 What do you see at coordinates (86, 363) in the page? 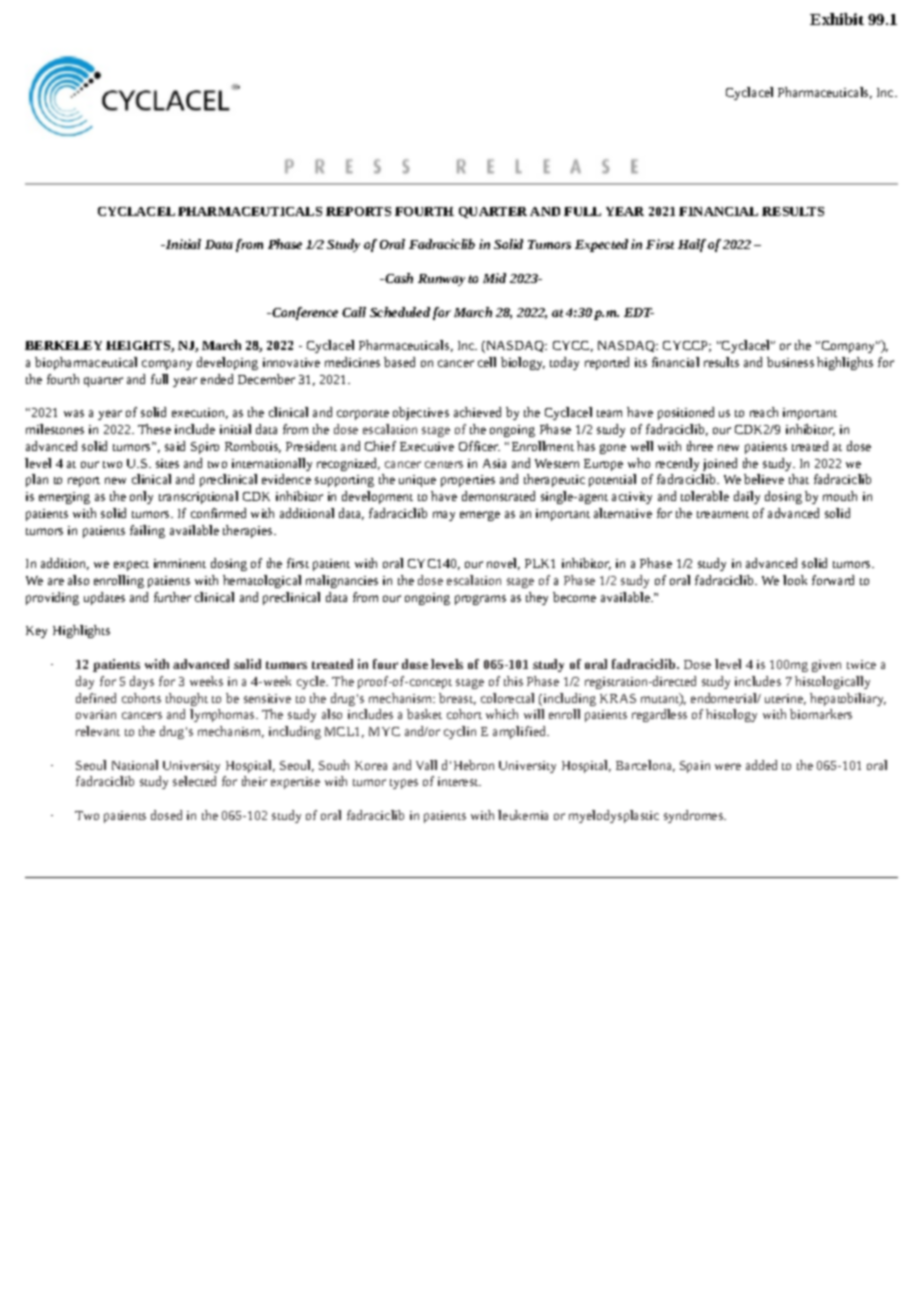
I see `biopharmaceutical` at bounding box center [86, 363].
